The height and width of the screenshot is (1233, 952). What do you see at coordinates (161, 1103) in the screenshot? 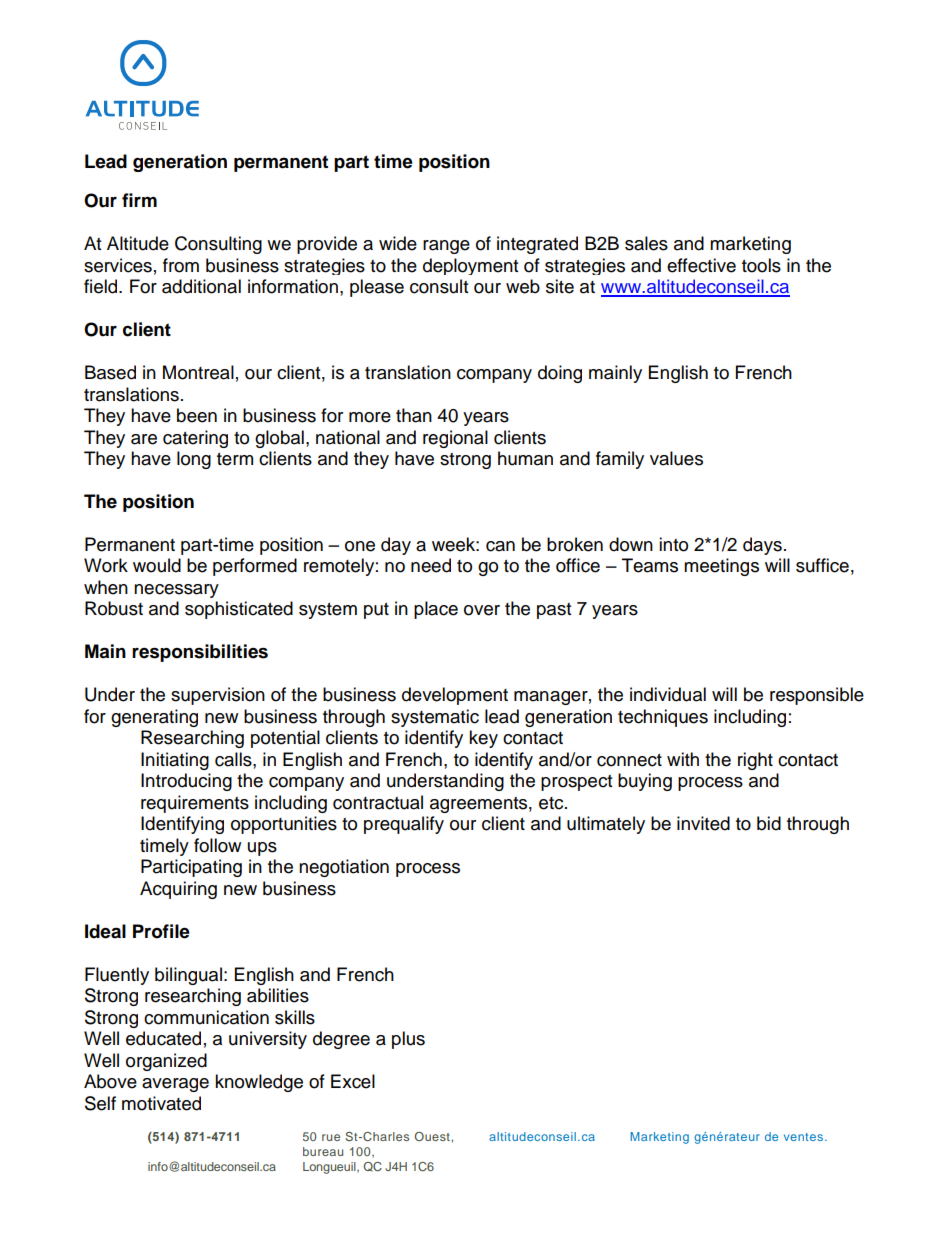
I see `motivated` at bounding box center [161, 1103].
